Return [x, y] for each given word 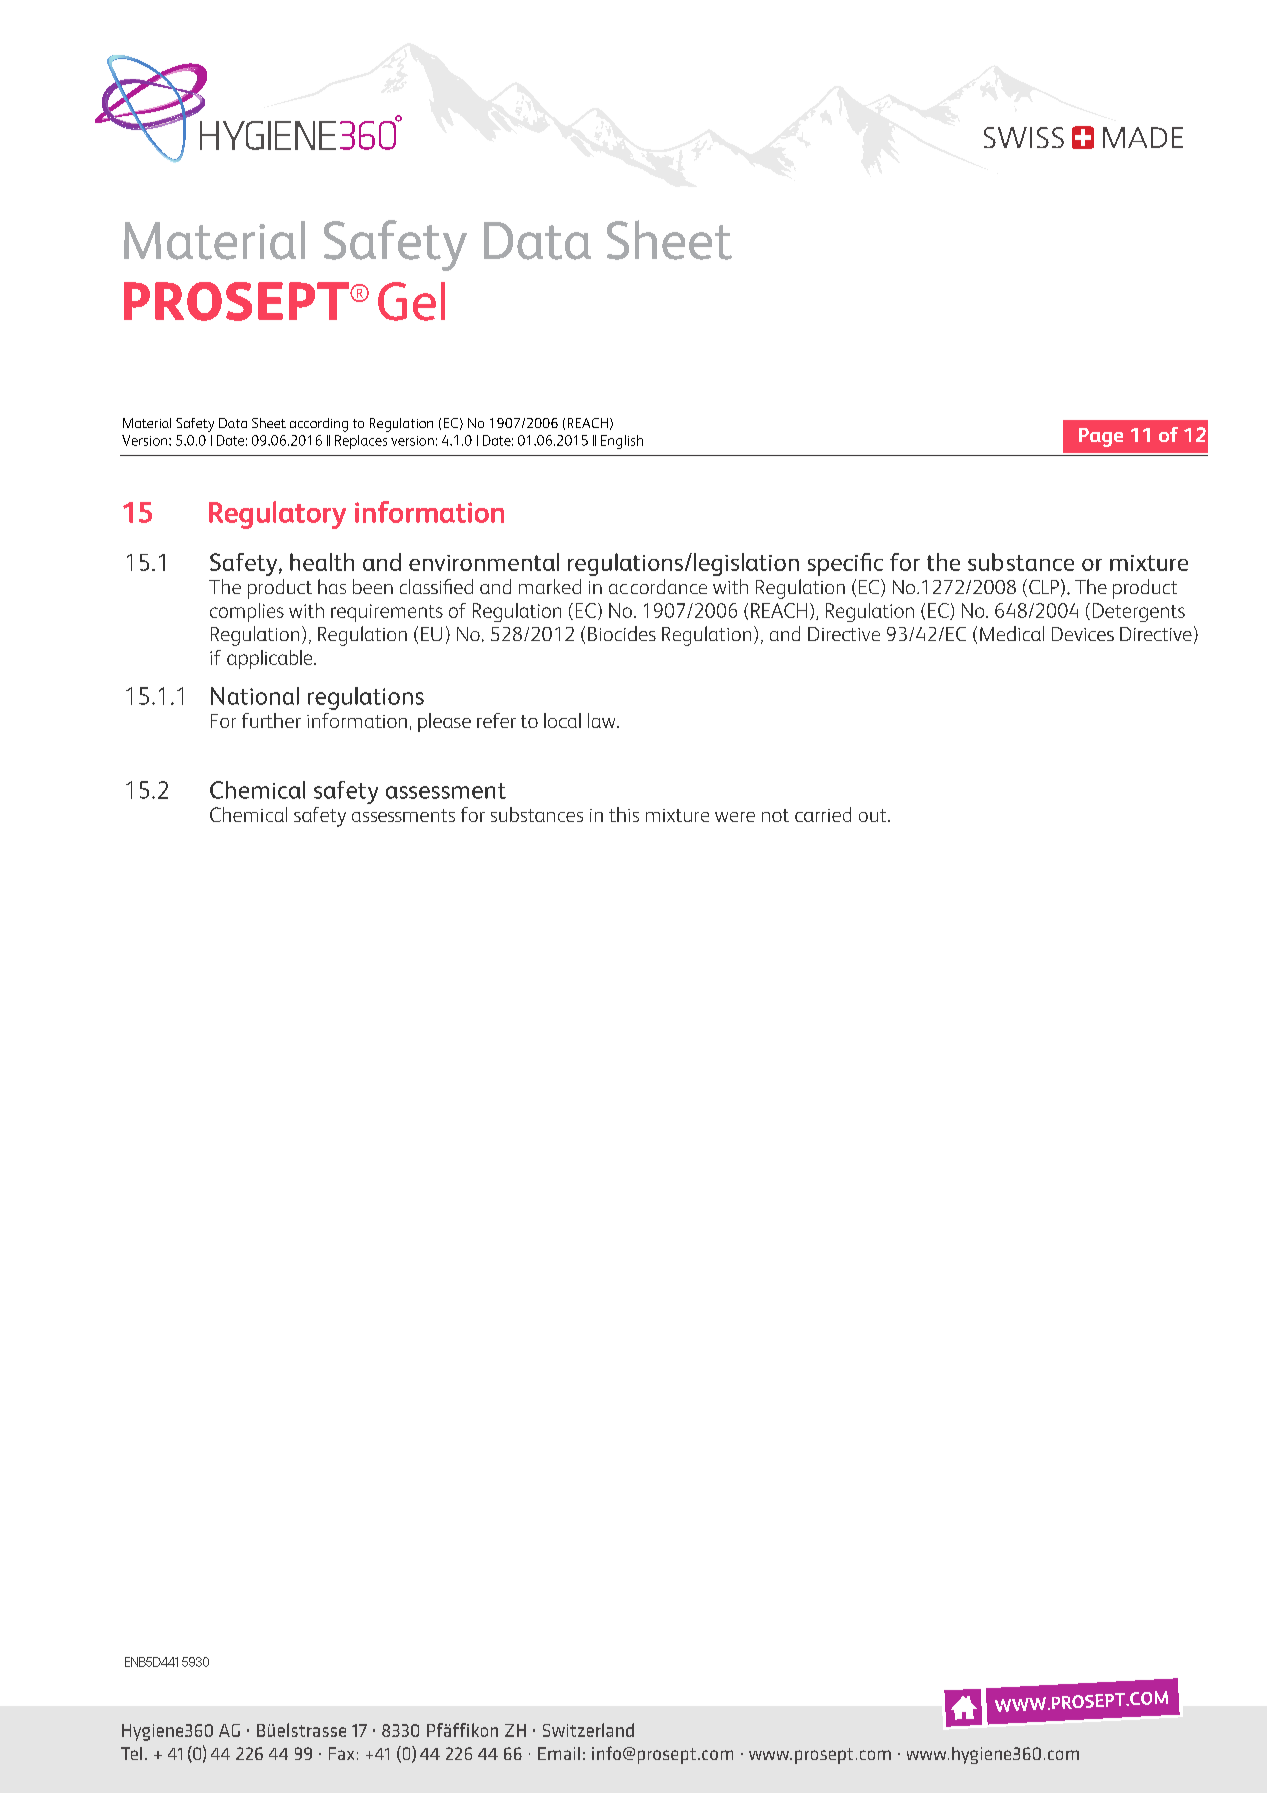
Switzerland [588, 1730]
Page [1101, 437]
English [622, 442]
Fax [341, 1753]
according [319, 425]
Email [559, 1753]
